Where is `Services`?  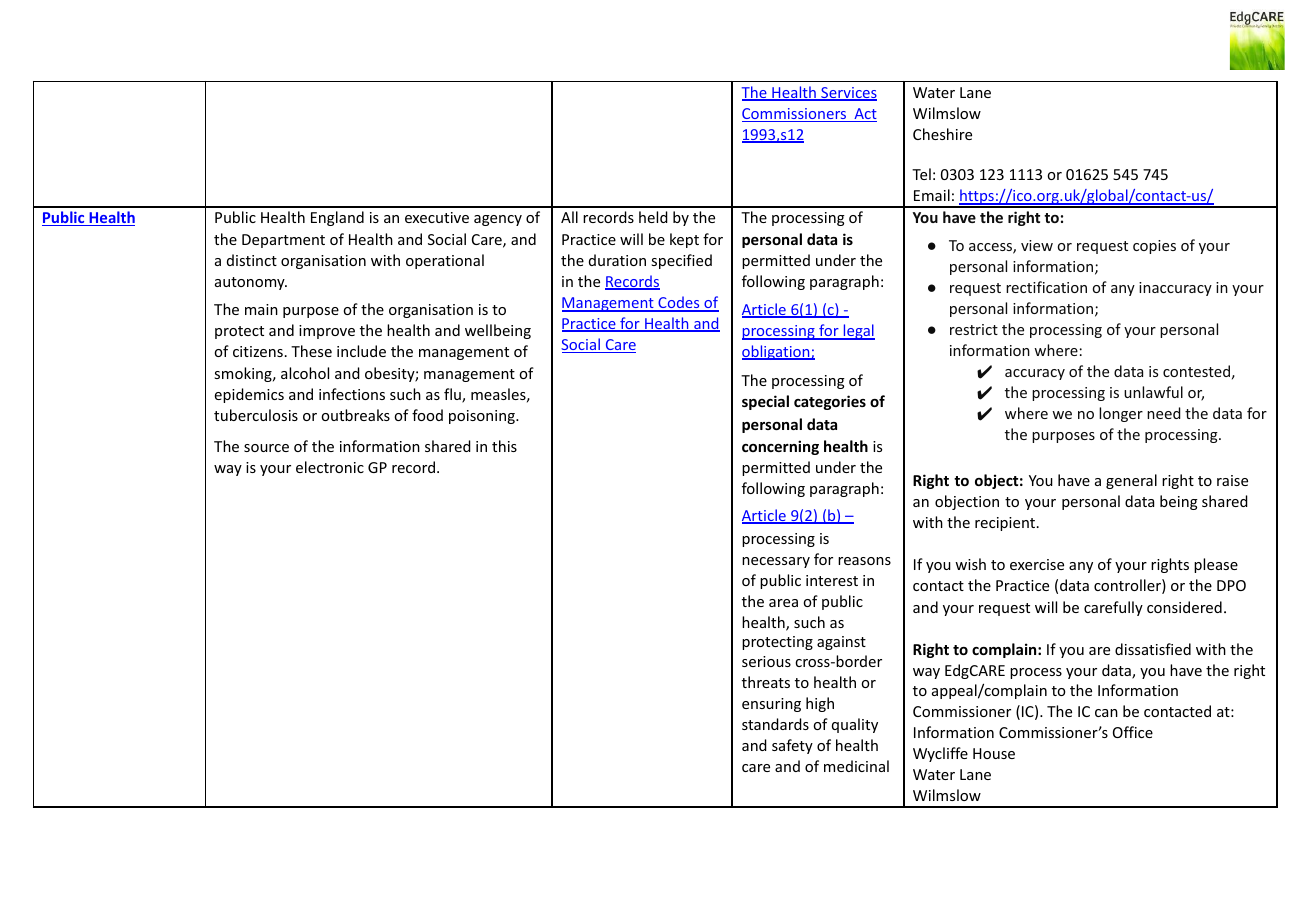 Services is located at coordinates (848, 94).
